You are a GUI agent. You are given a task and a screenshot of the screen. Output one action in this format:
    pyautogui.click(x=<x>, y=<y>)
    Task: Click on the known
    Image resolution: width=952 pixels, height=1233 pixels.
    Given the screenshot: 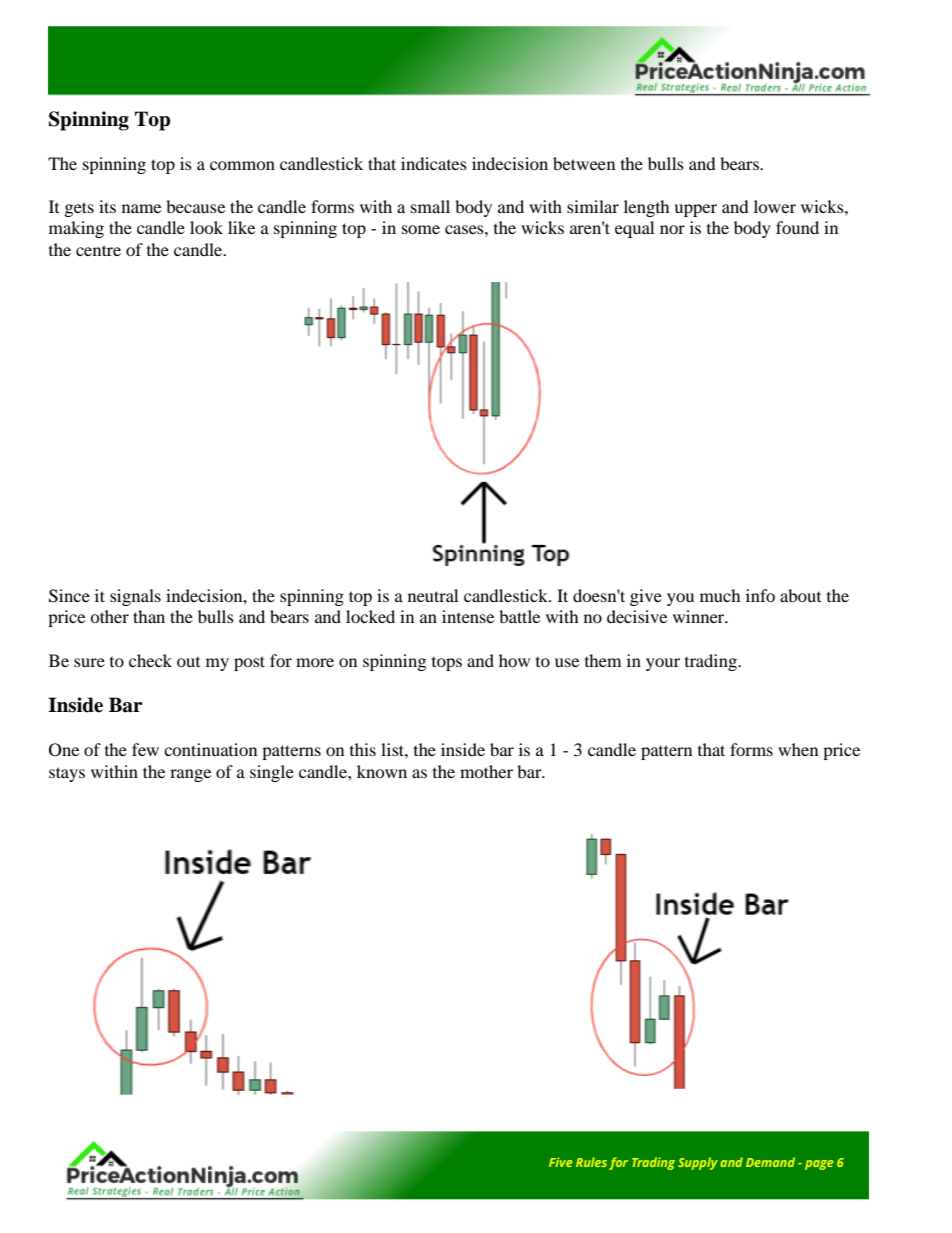 What is the action you would take?
    pyautogui.click(x=382, y=771)
